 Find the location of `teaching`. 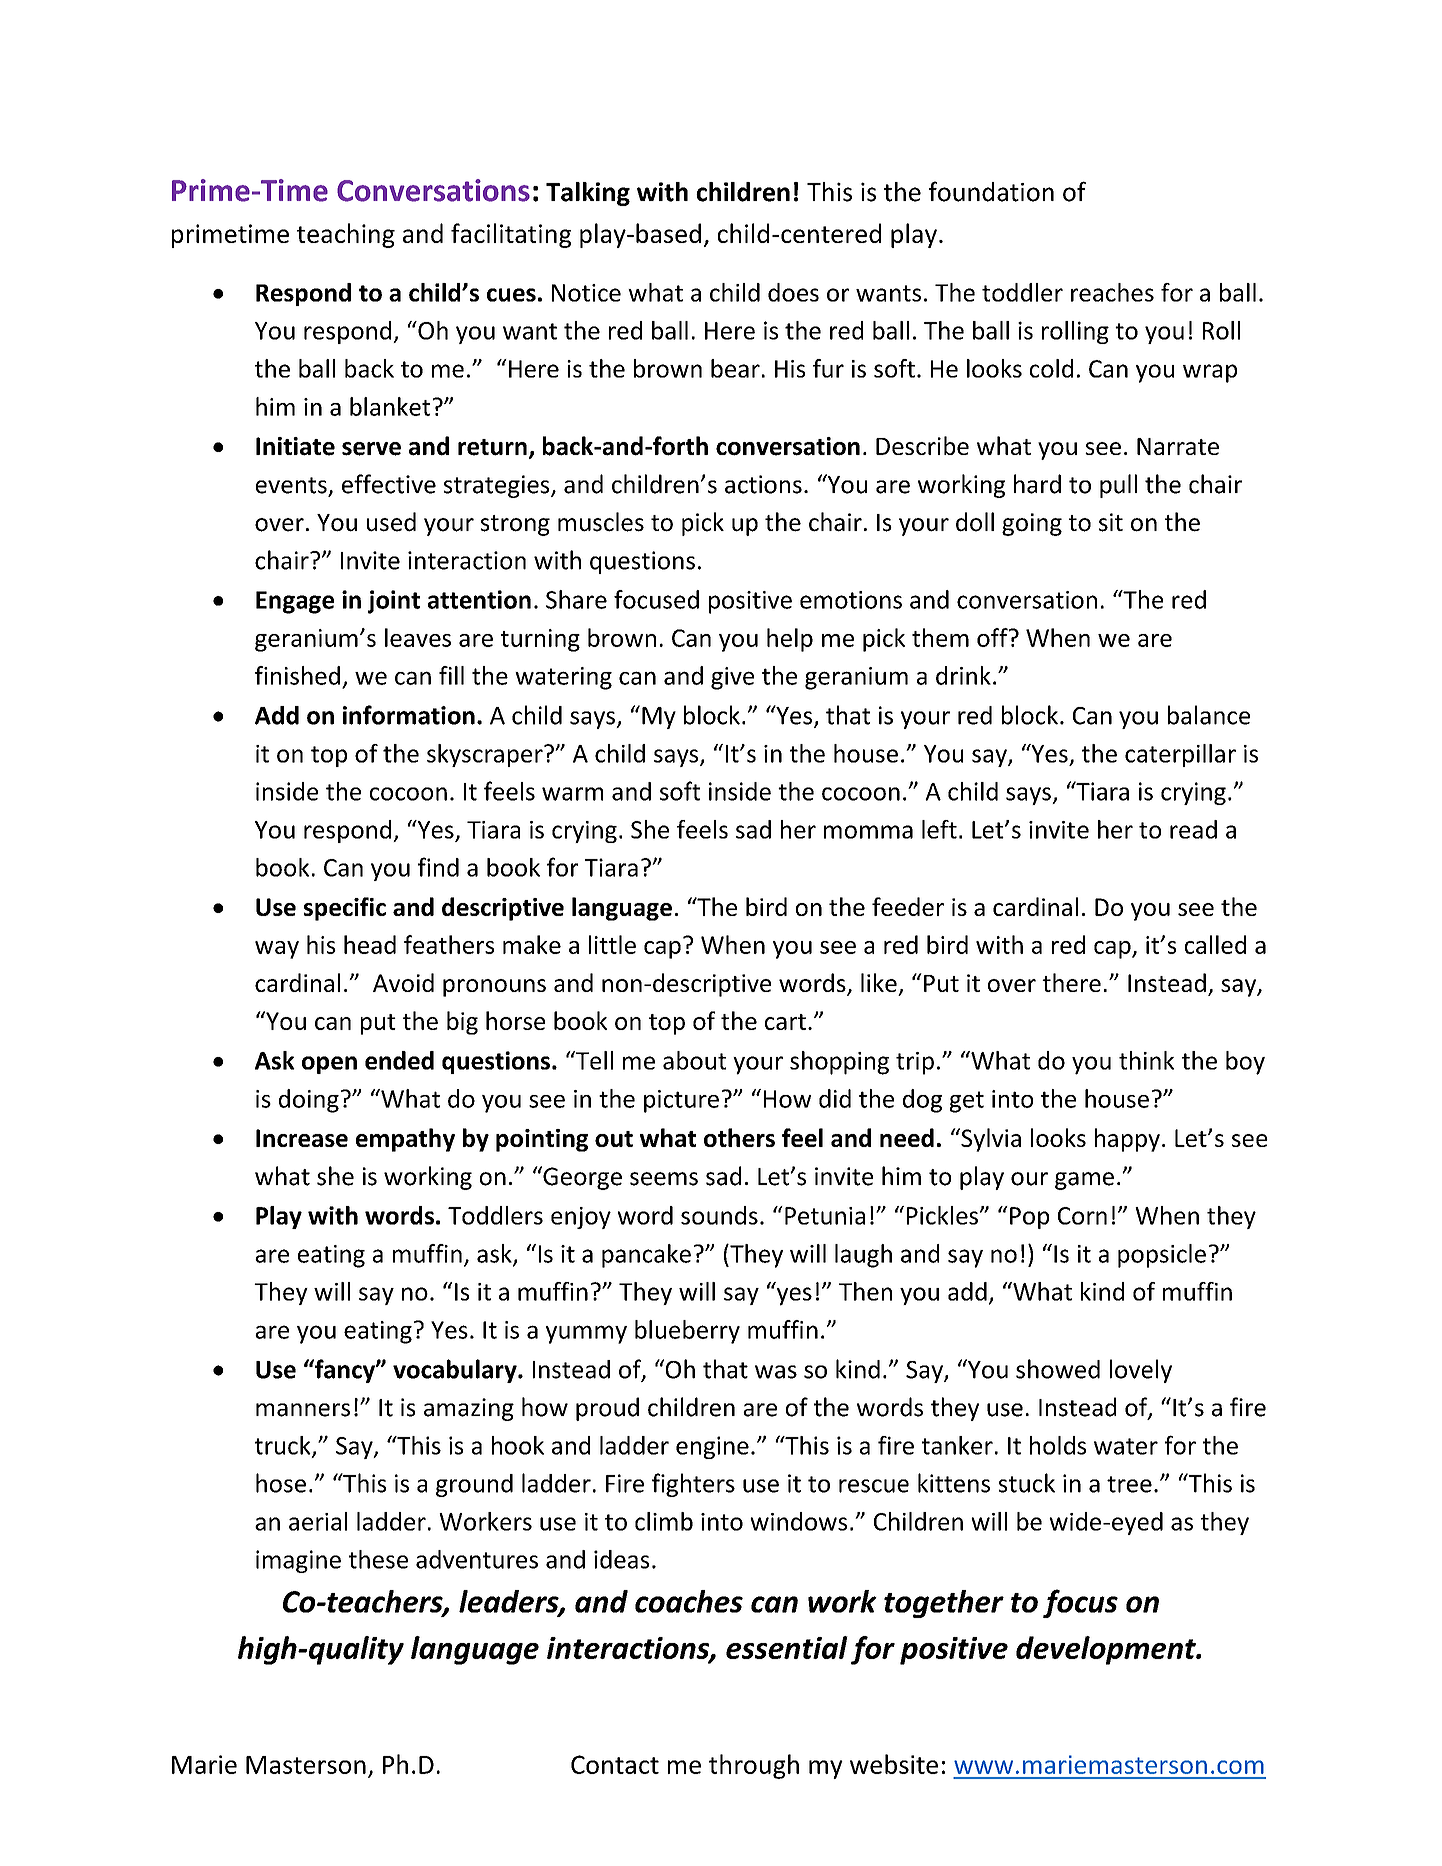

teaching is located at coordinates (346, 235).
